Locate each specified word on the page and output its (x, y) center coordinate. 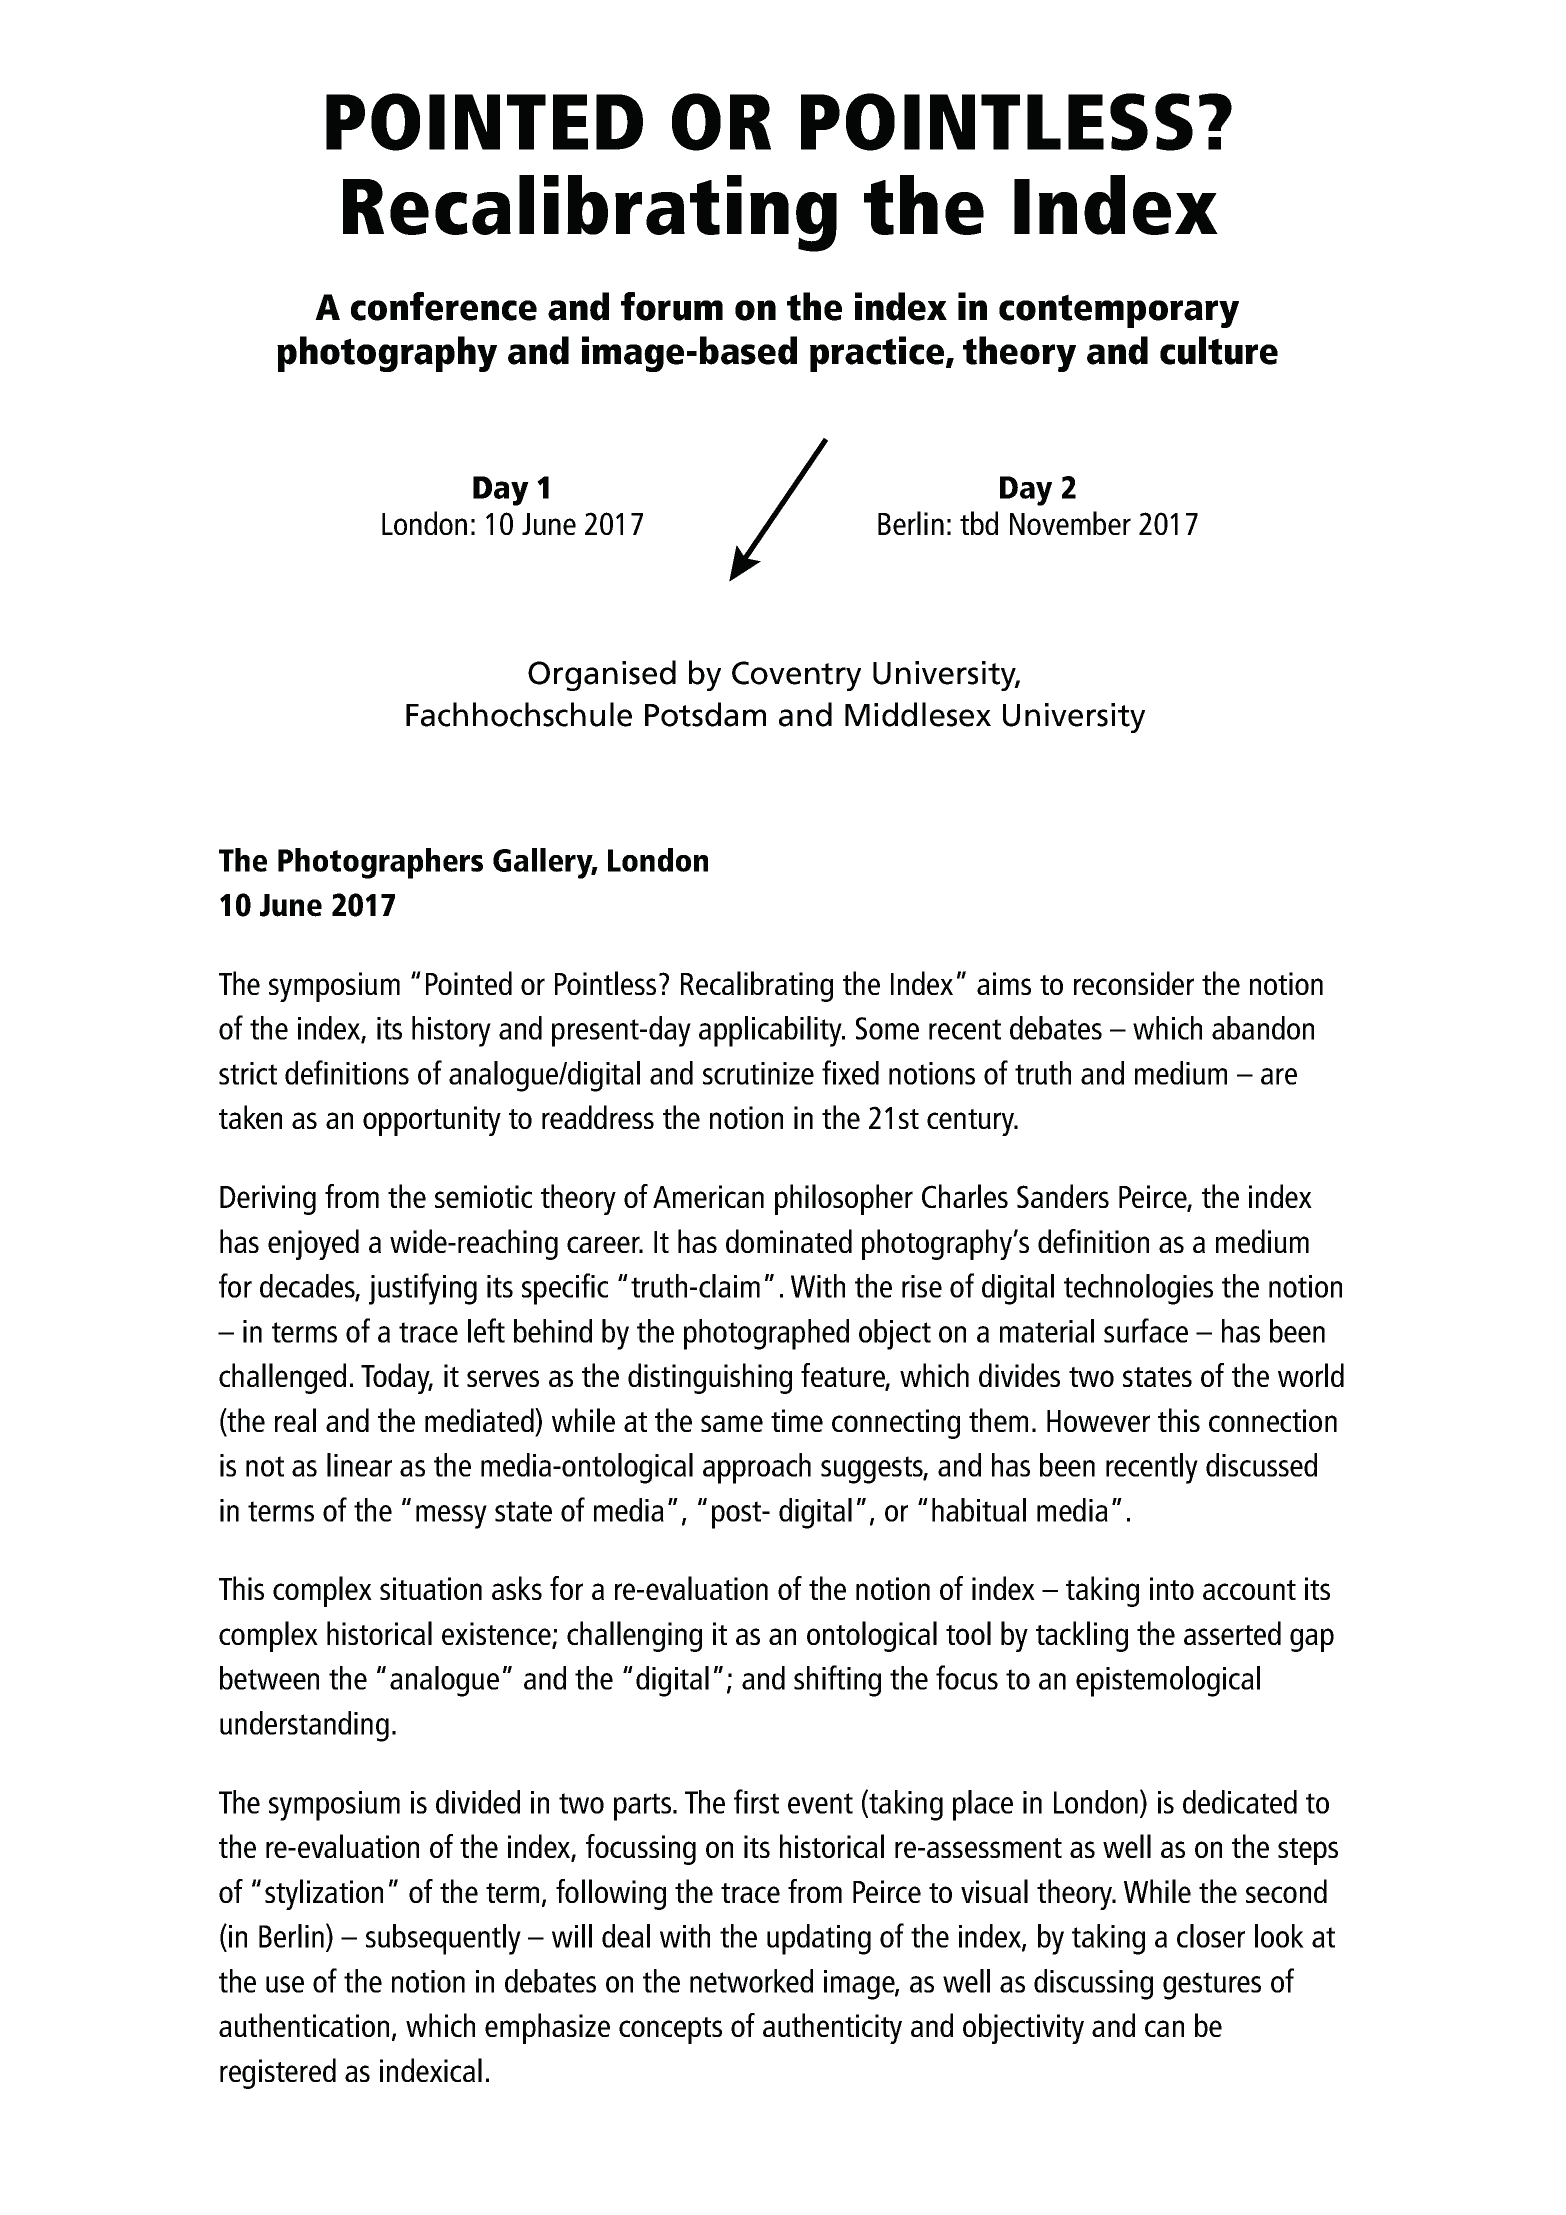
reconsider (1134, 983)
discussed (1261, 1465)
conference (444, 306)
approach (757, 1468)
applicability (771, 1031)
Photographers (380, 863)
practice (878, 354)
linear (359, 1465)
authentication (304, 2025)
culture (1219, 350)
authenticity (832, 2028)
